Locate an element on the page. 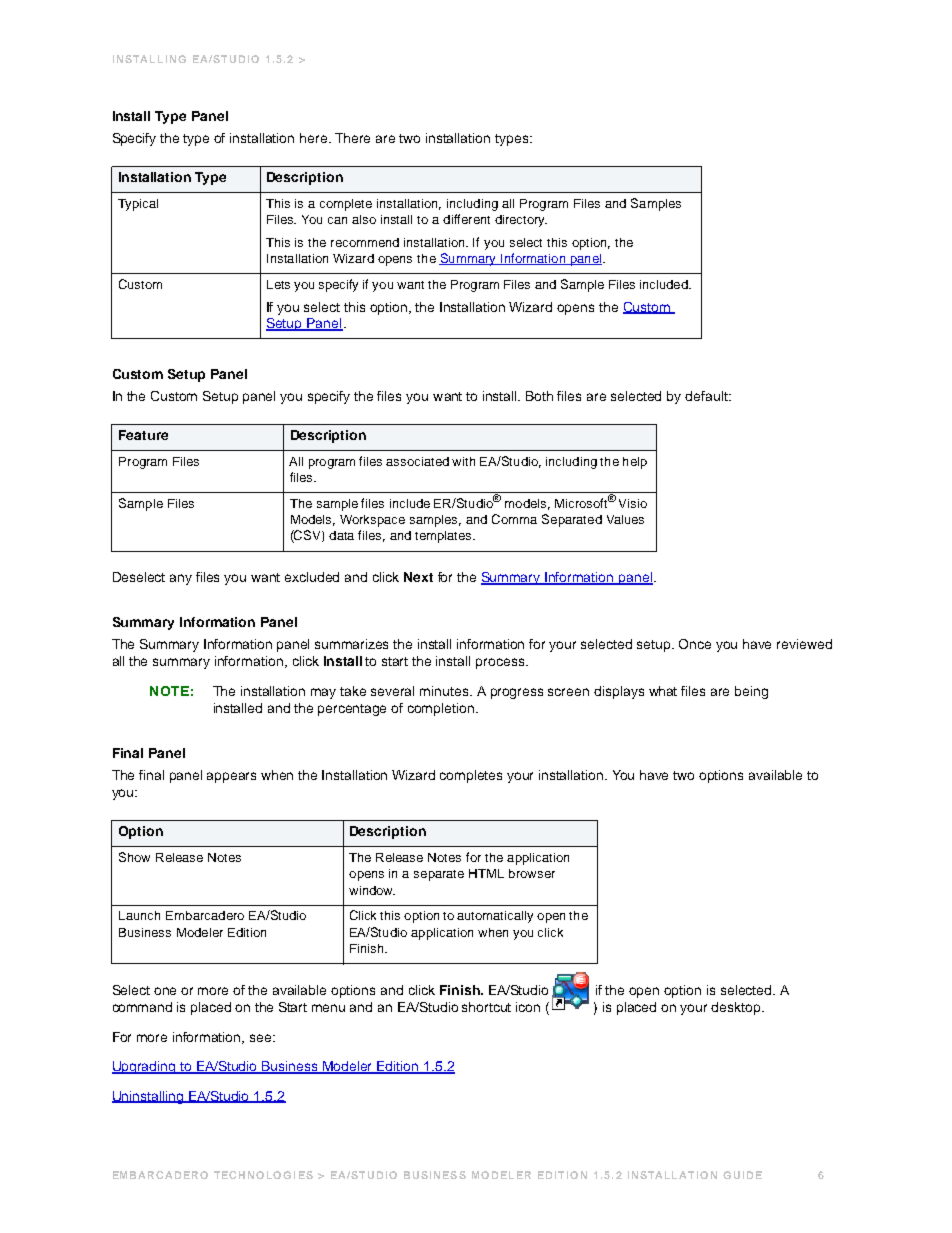 This image has width=952, height=1233. different is located at coordinates (466, 219).
